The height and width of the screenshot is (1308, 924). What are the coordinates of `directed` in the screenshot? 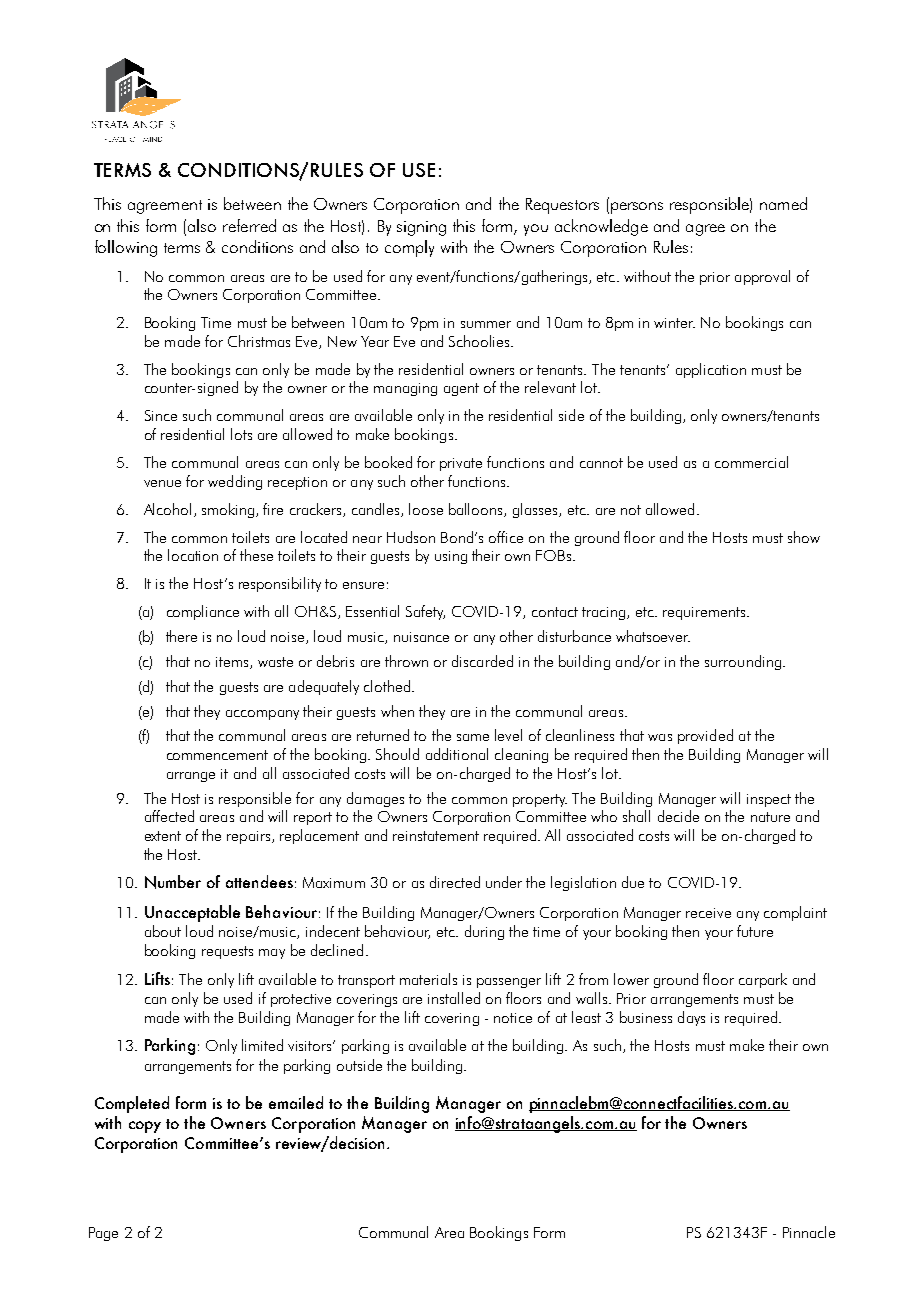 It's located at (455, 882).
